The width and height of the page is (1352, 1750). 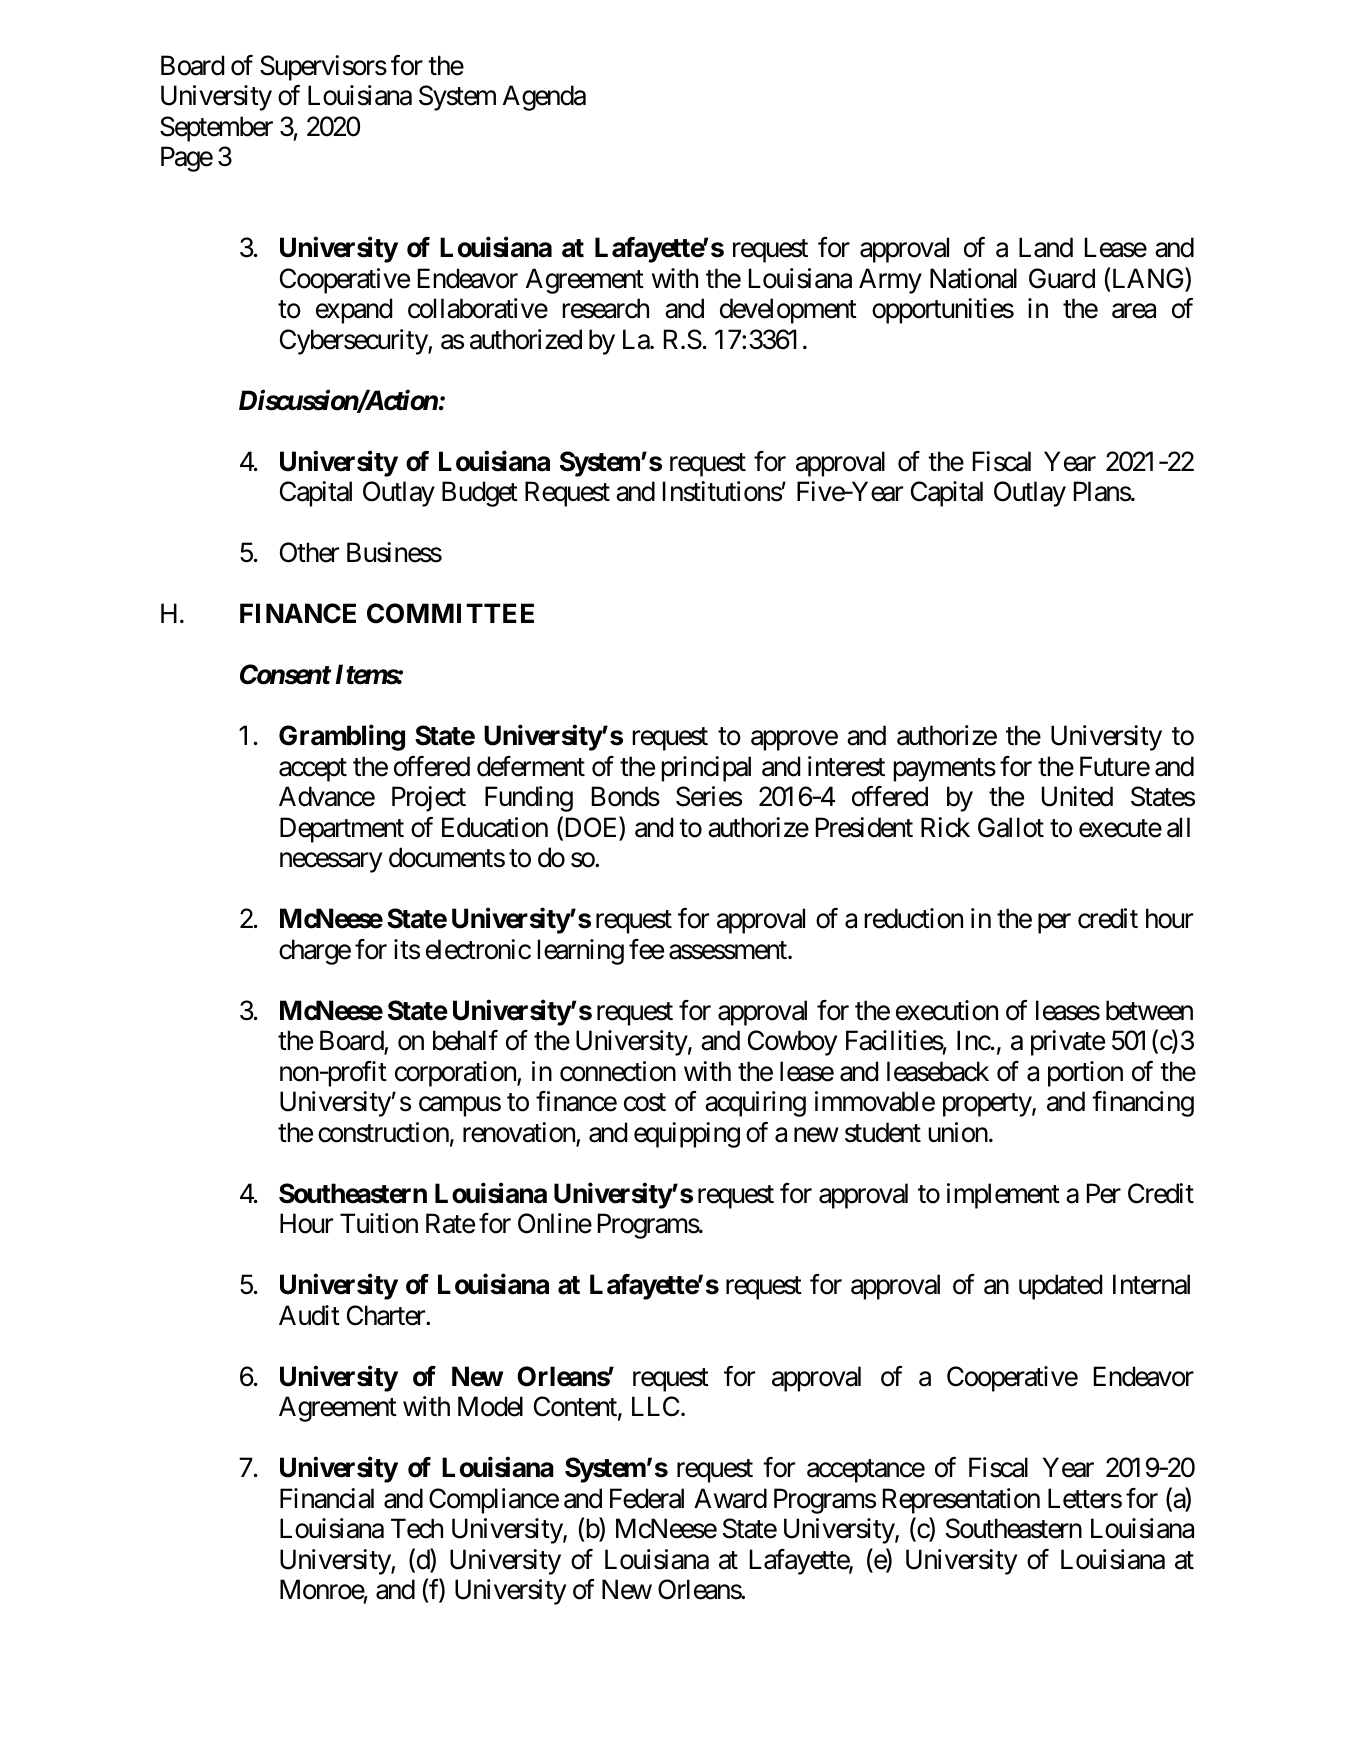 What do you see at coordinates (327, 1498) in the page?
I see `Financial` at bounding box center [327, 1498].
